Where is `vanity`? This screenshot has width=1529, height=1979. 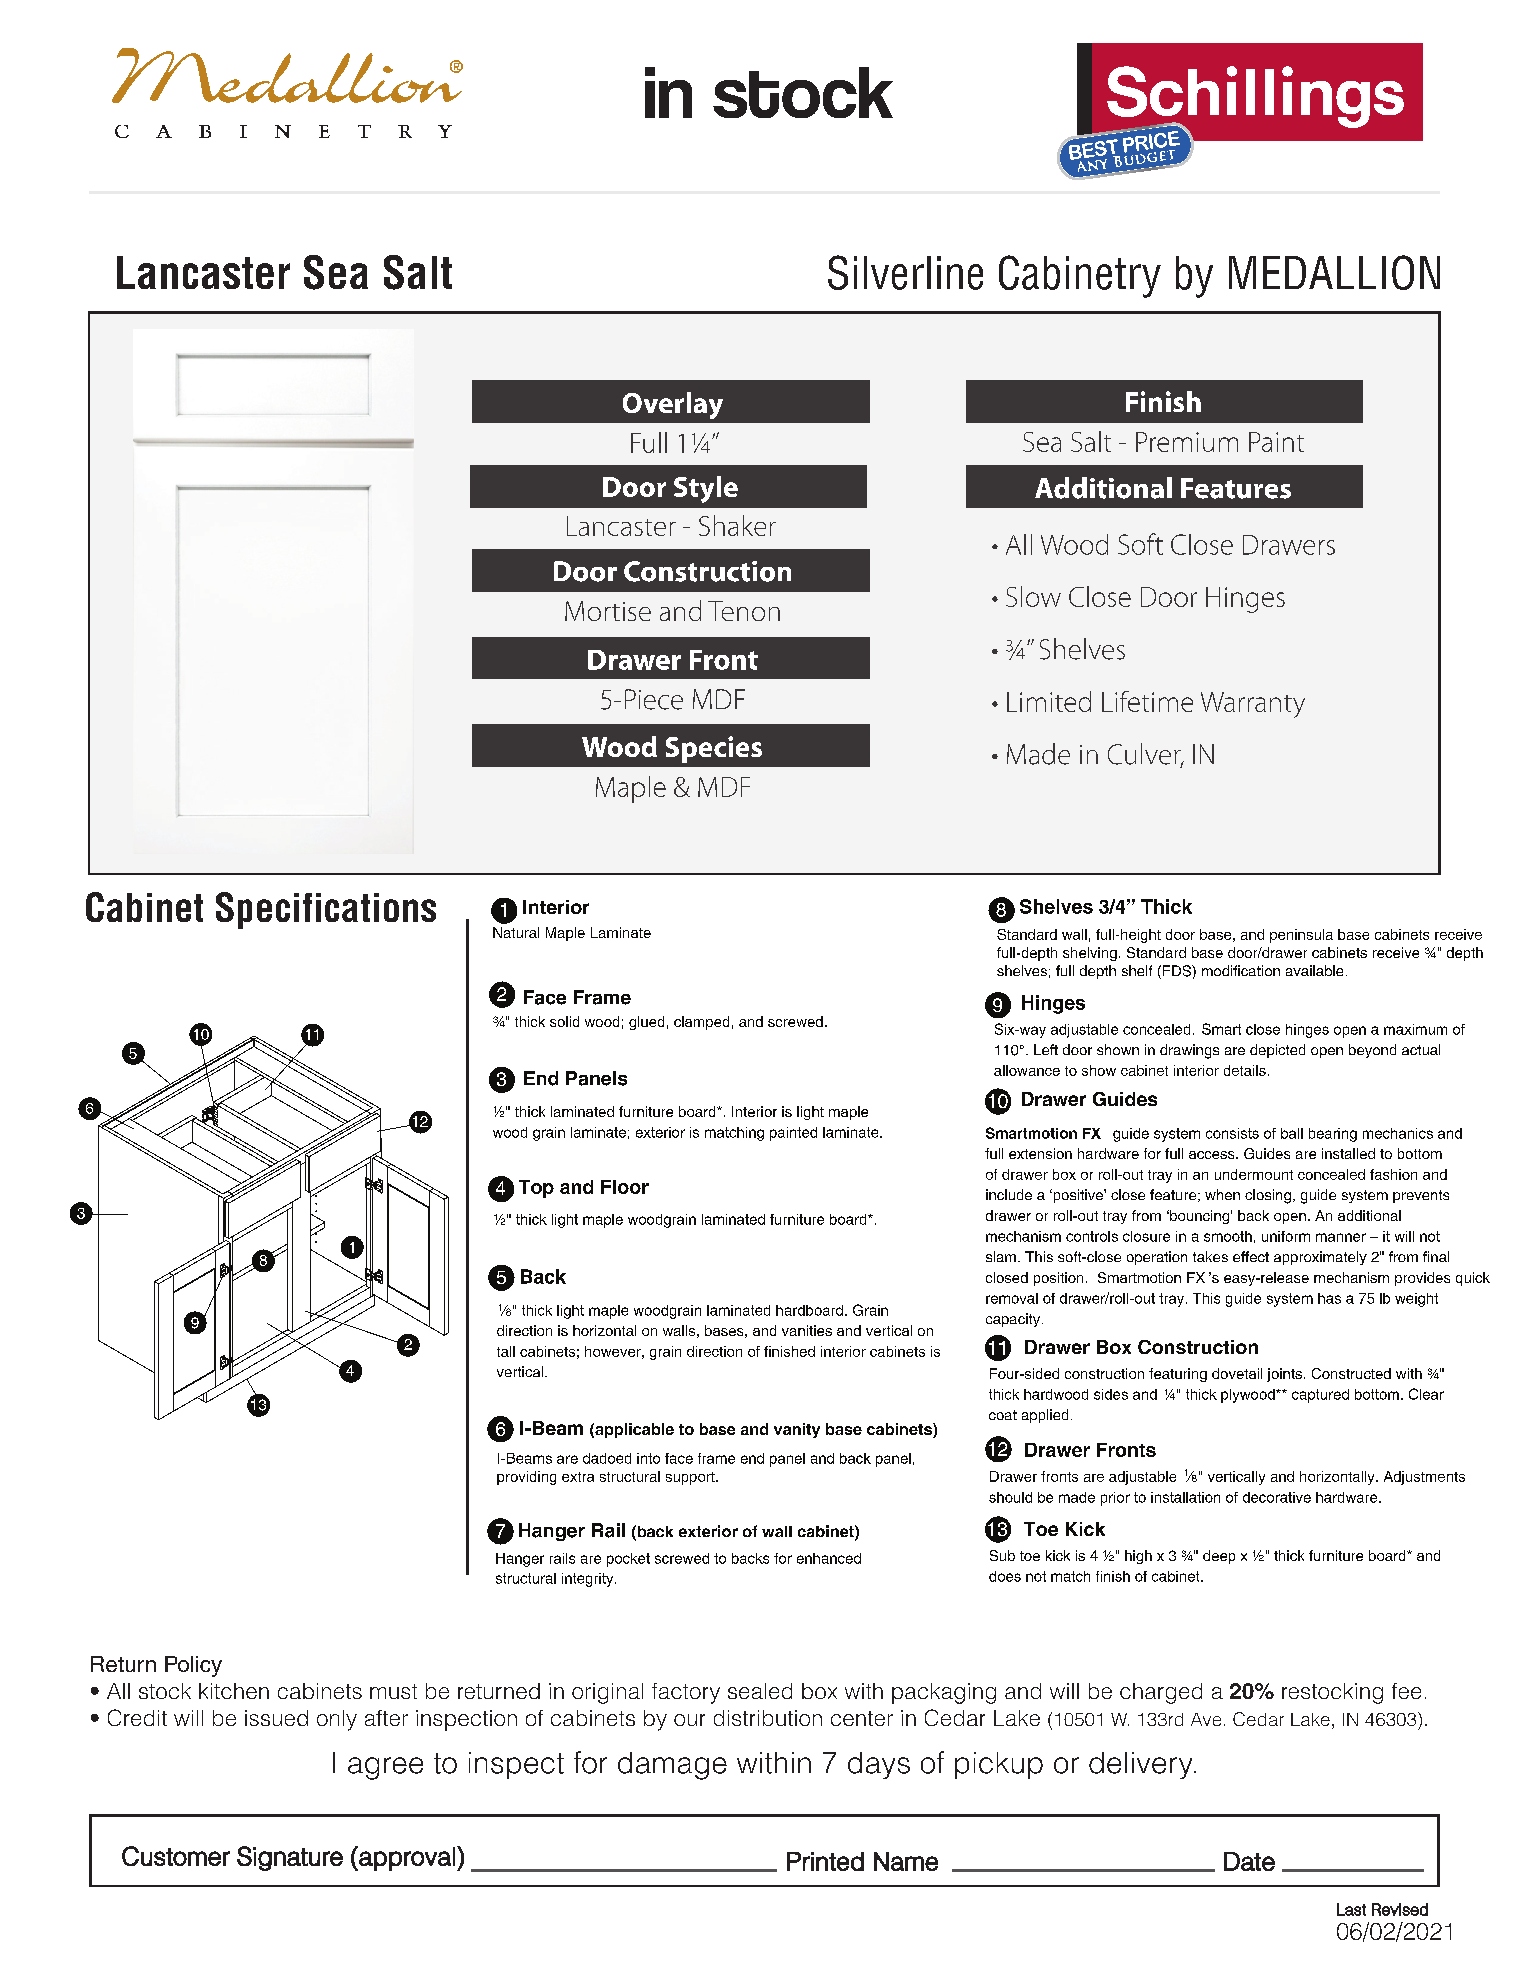 vanity is located at coordinates (797, 1430).
